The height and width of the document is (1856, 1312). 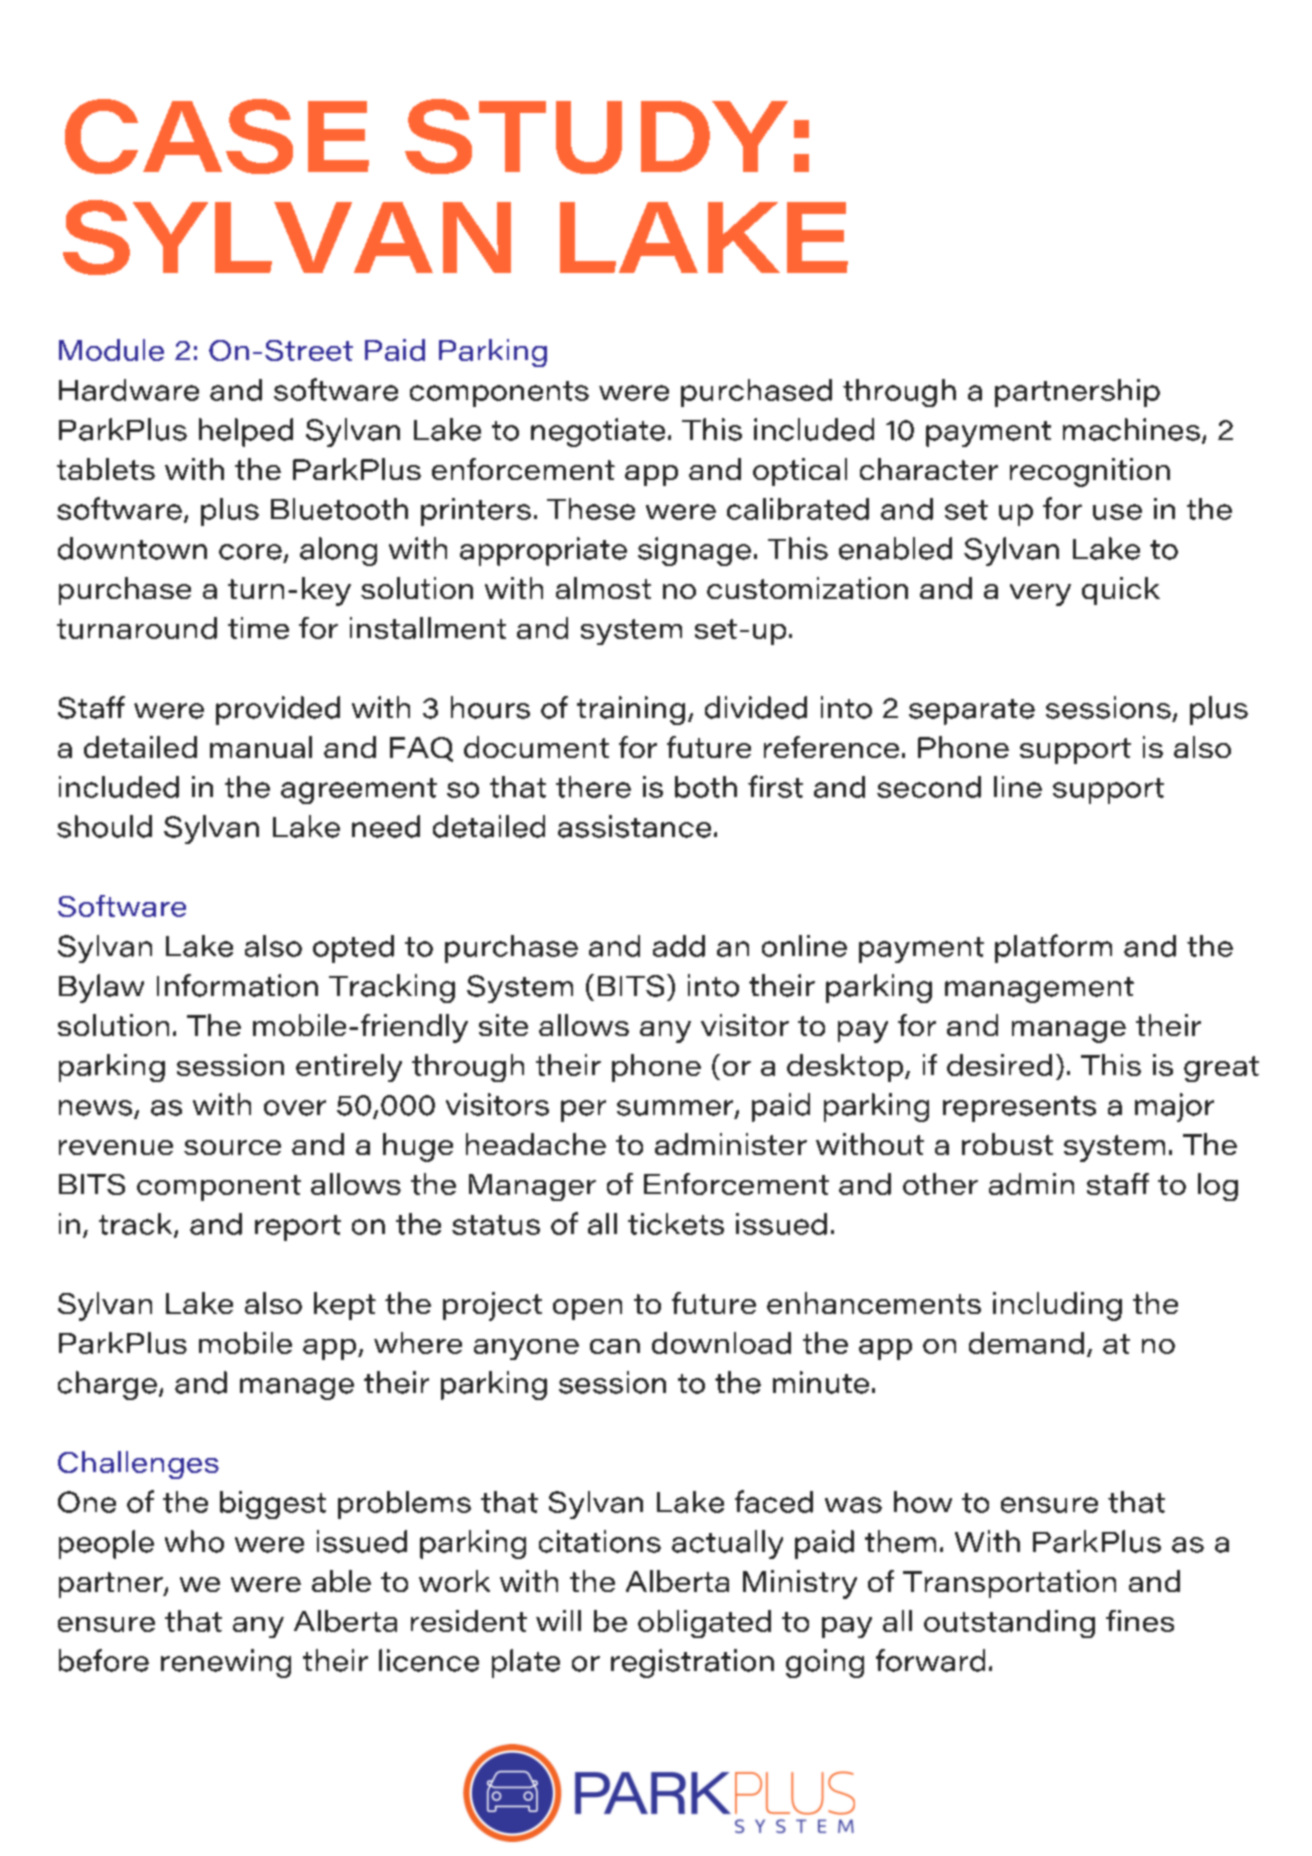 I want to click on use, so click(x=1117, y=512).
